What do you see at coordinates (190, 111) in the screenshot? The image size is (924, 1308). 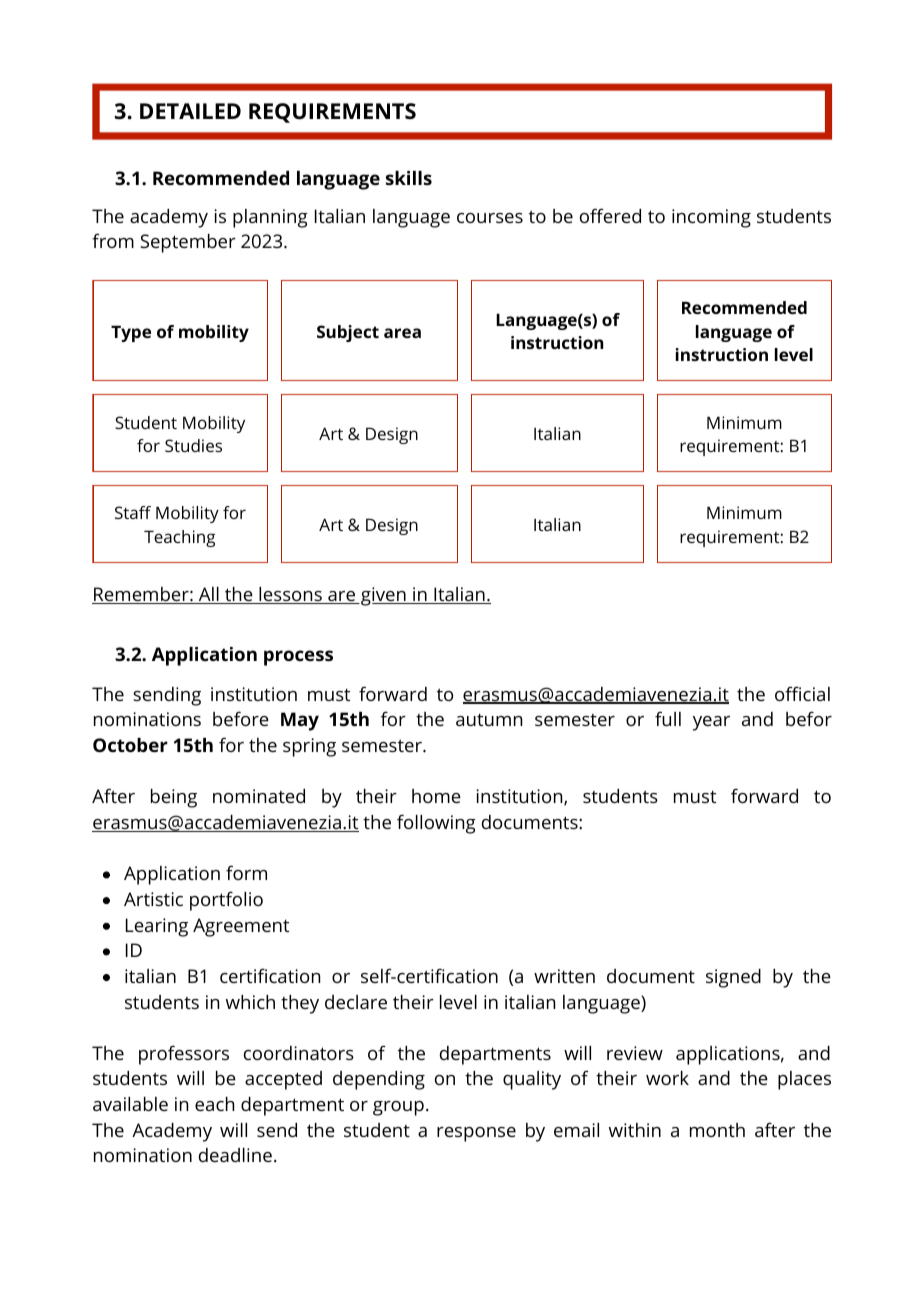 I see `DETAILED` at bounding box center [190, 111].
